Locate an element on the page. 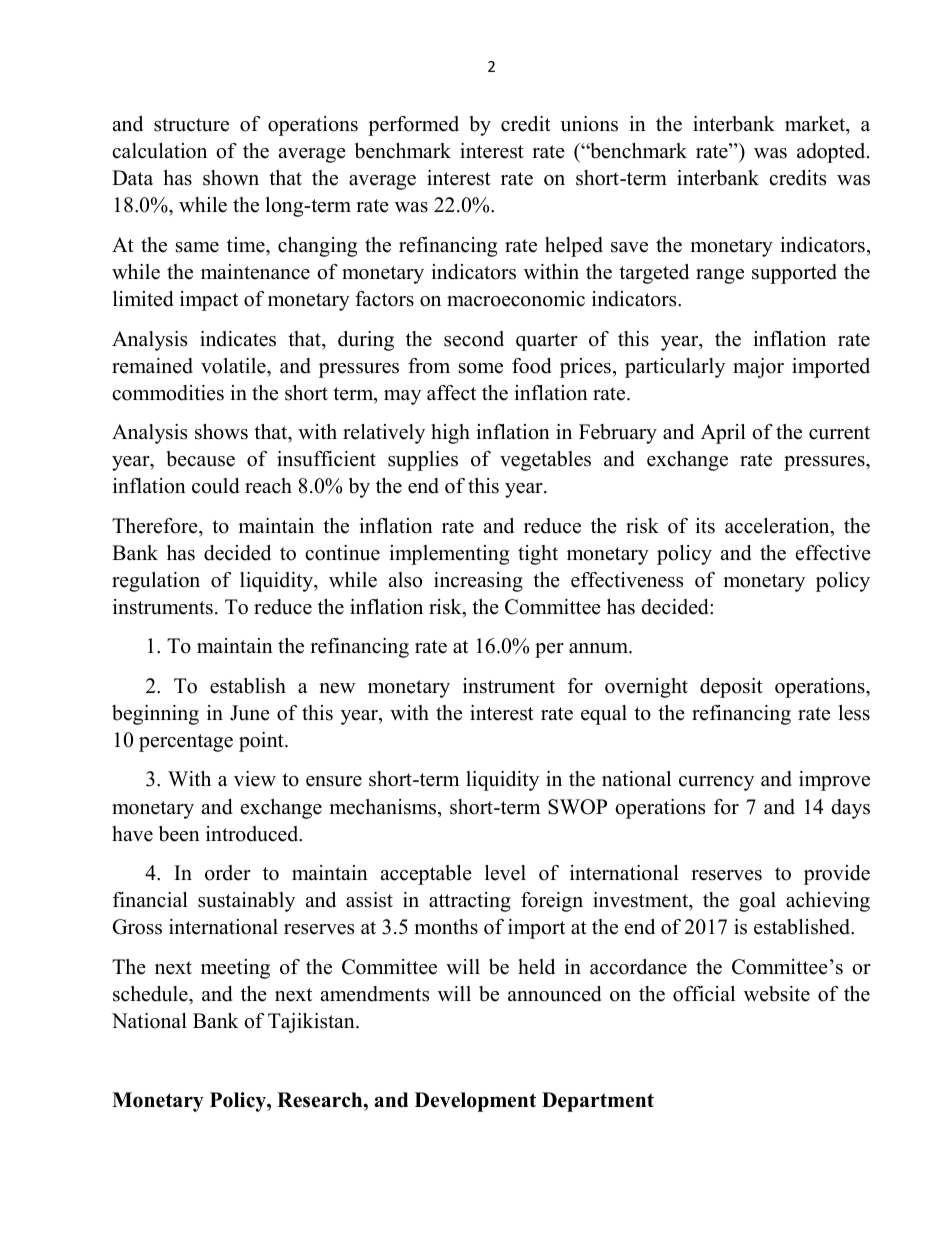 Image resolution: width=952 pixels, height=1233 pixels. shown is located at coordinates (231, 178).
